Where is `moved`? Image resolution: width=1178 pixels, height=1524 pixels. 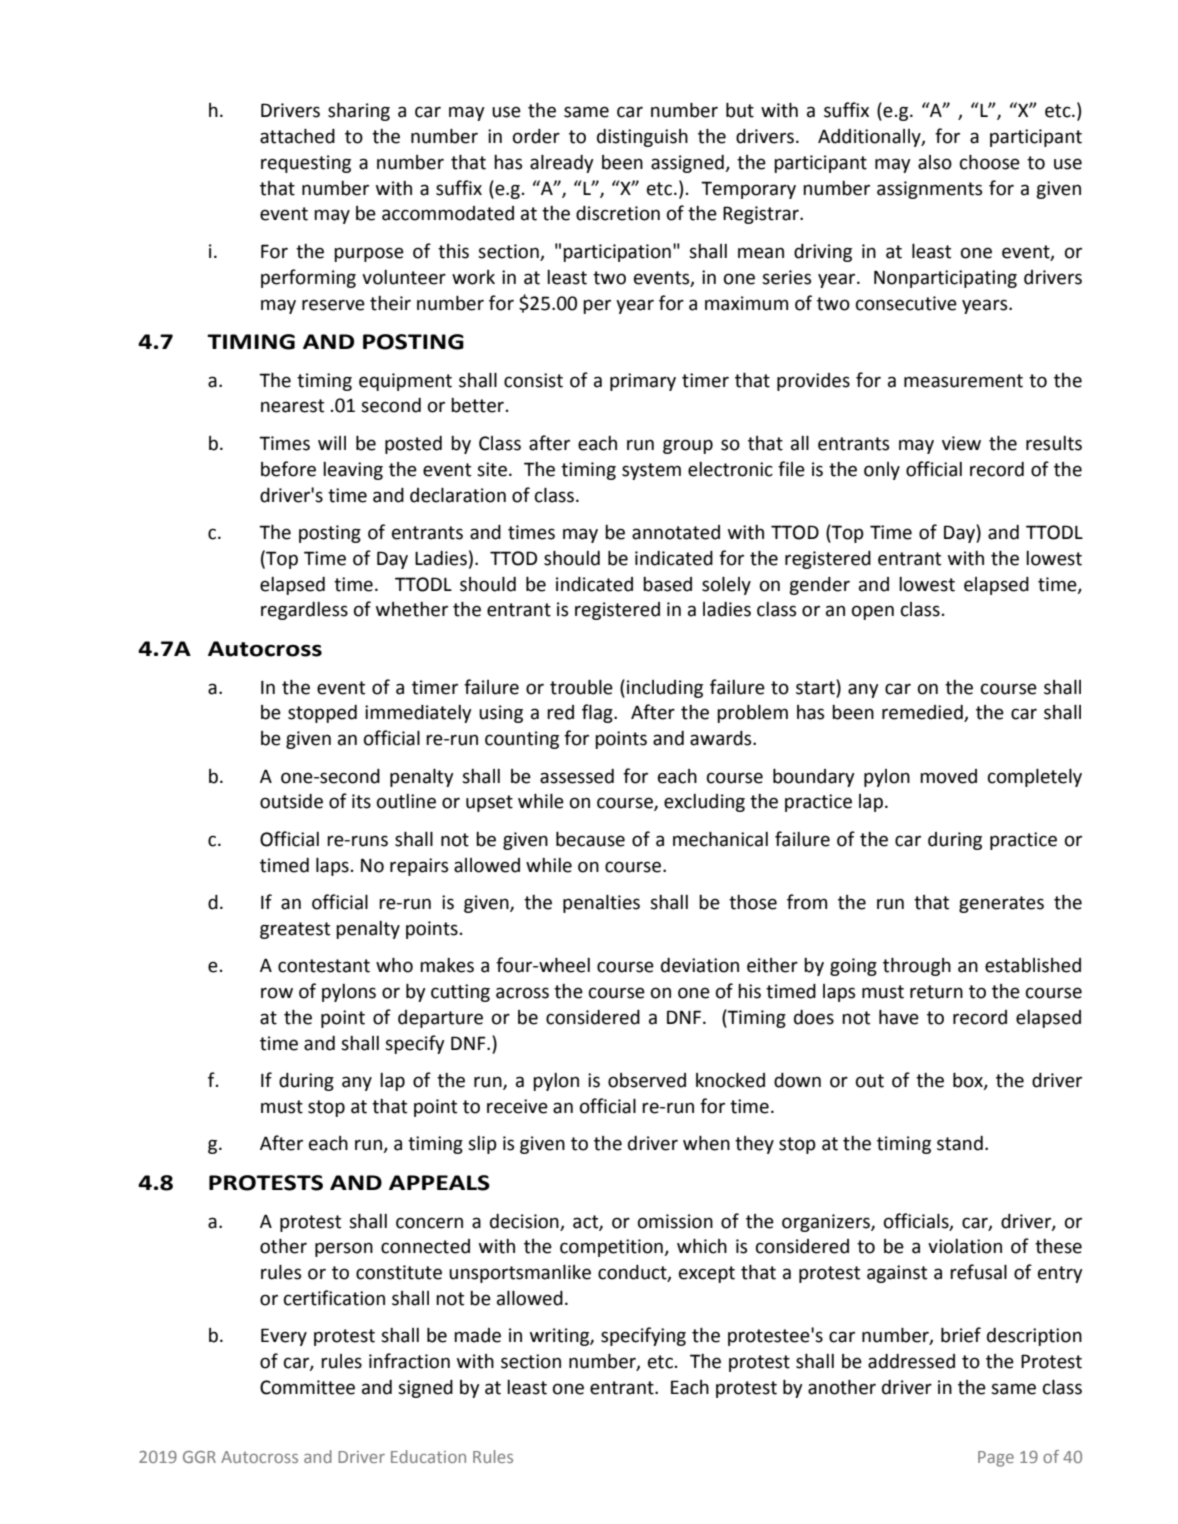
moved is located at coordinates (948, 776).
